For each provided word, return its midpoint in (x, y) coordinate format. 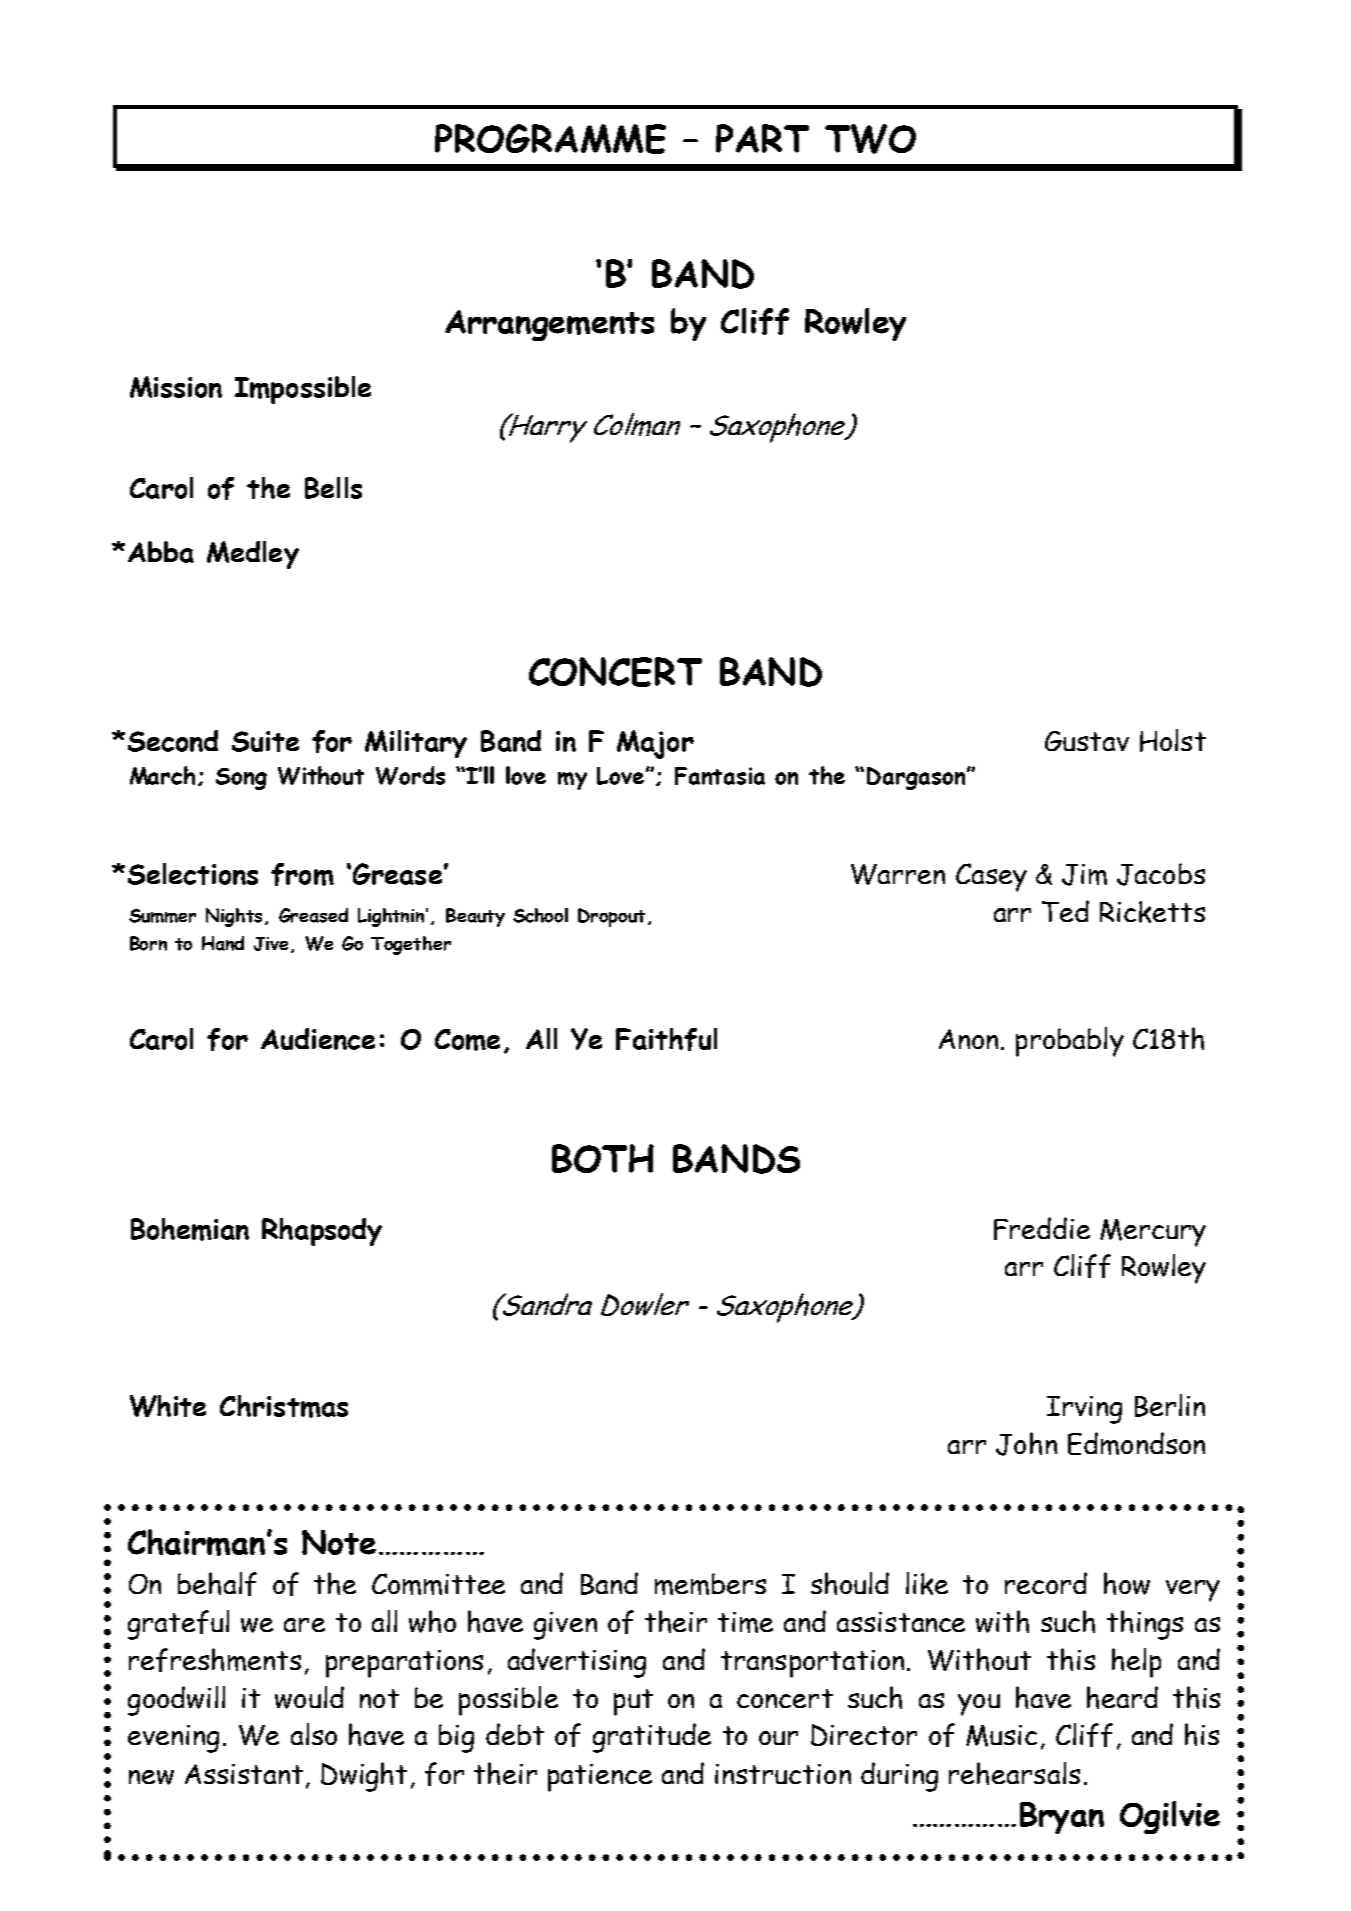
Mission (176, 387)
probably (1070, 1042)
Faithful (666, 1039)
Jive (273, 945)
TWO (870, 139)
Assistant (244, 1774)
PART (762, 138)
